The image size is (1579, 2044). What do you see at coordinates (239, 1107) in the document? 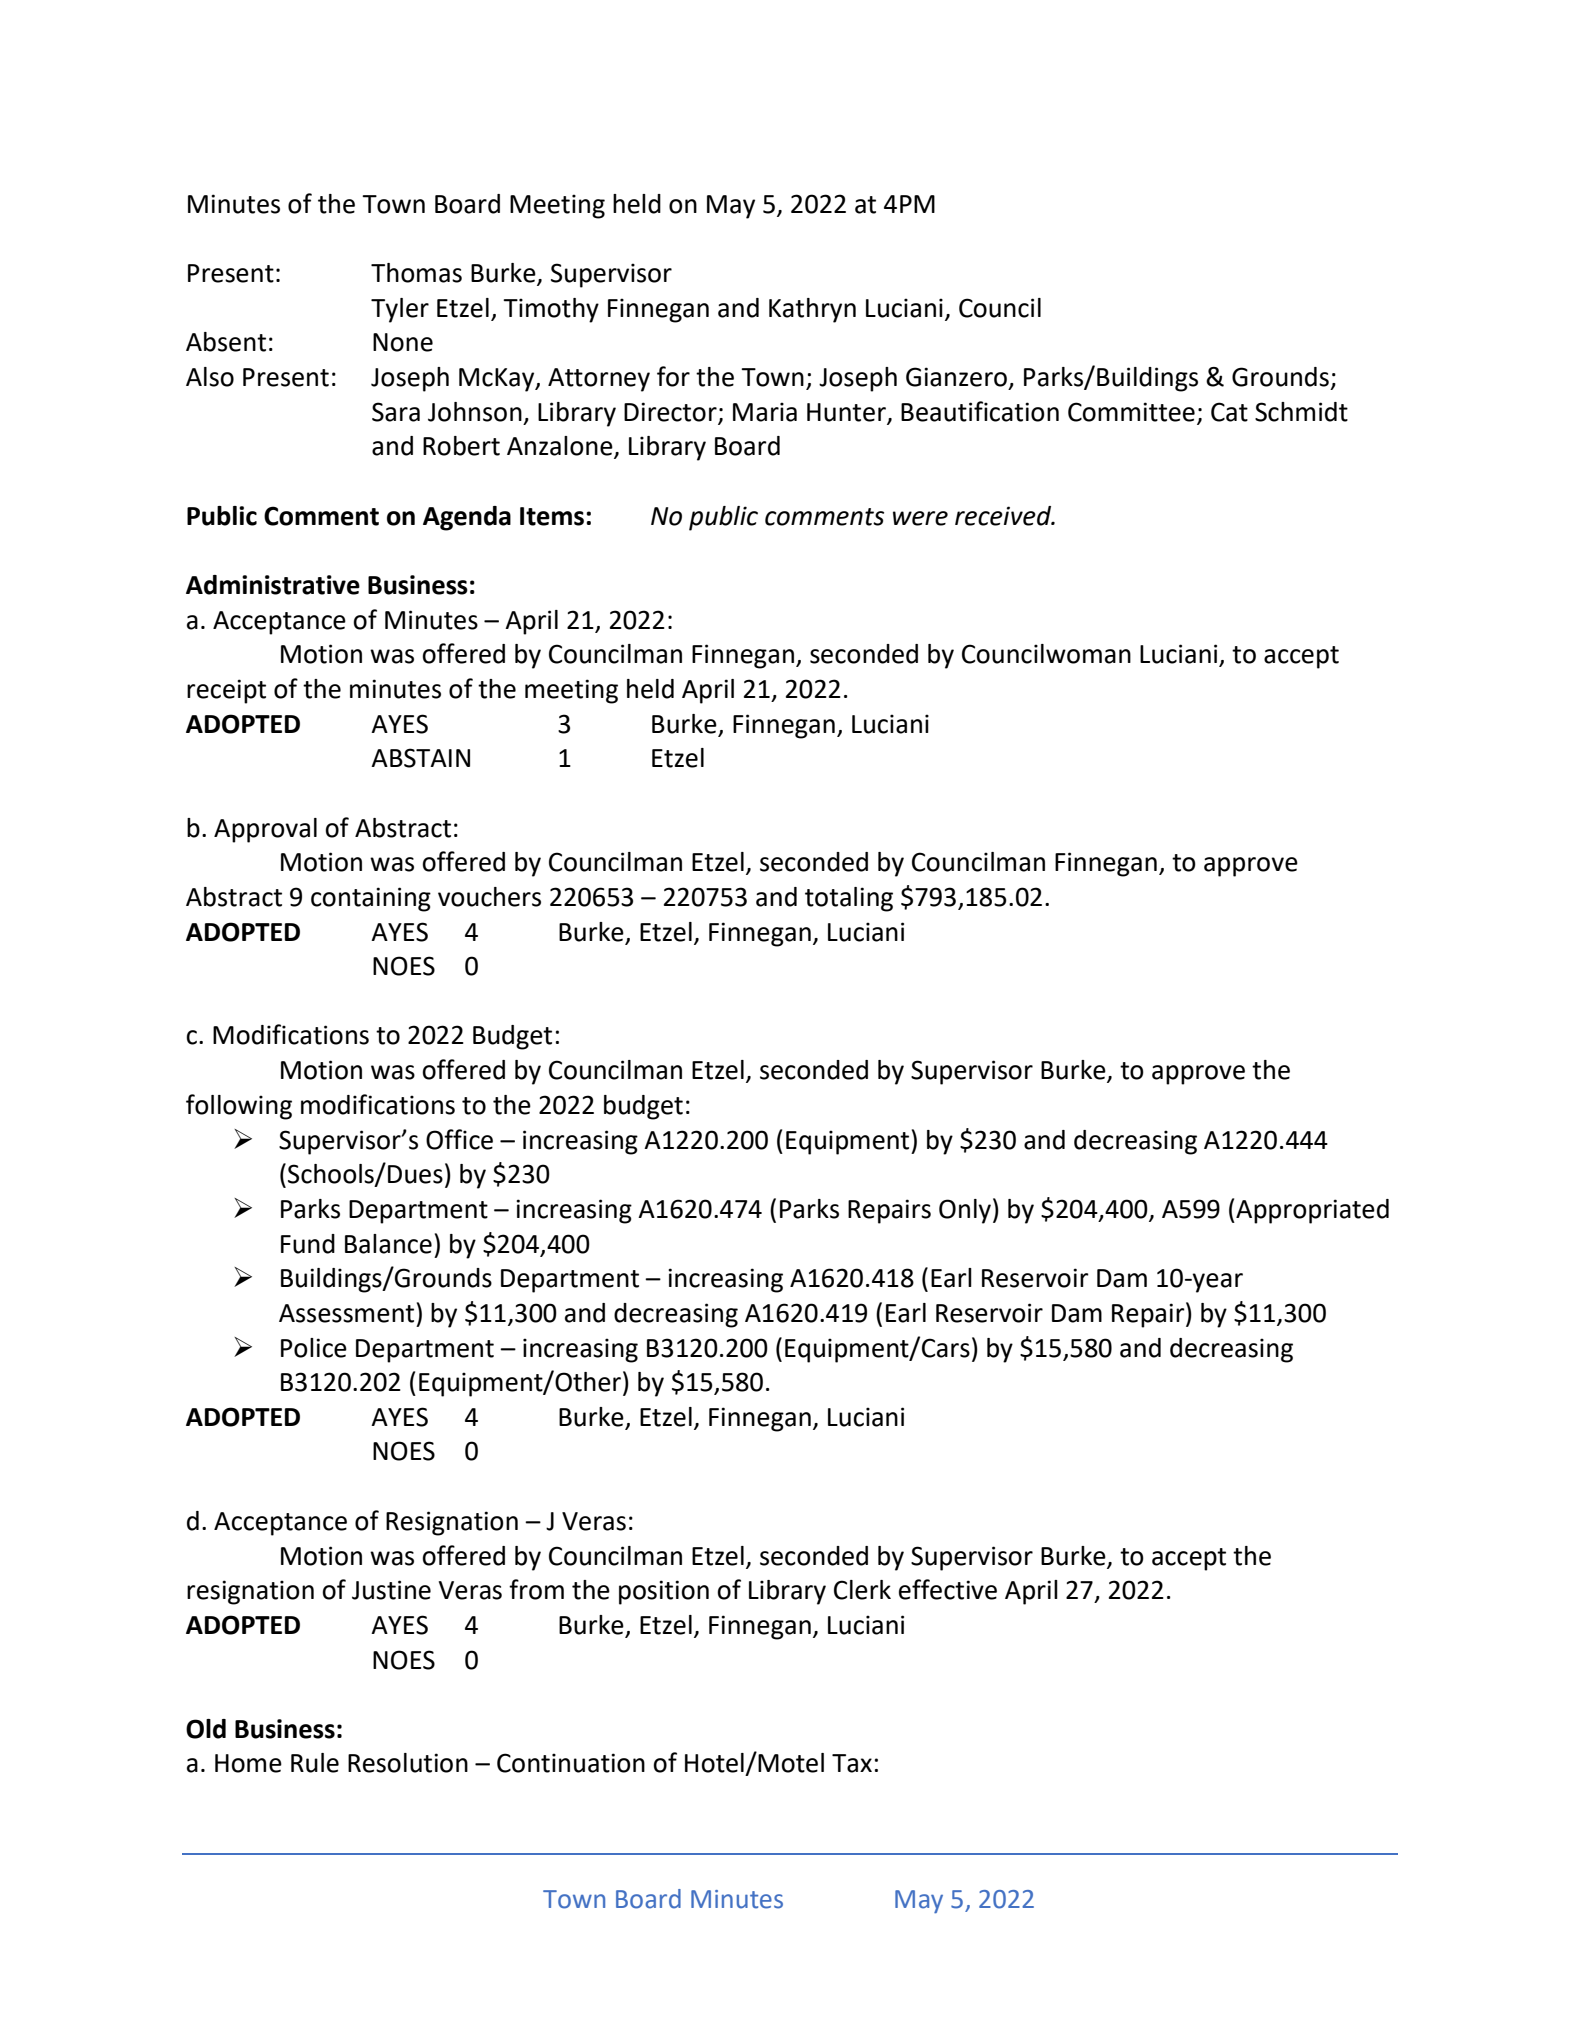
I see `following` at bounding box center [239, 1107].
